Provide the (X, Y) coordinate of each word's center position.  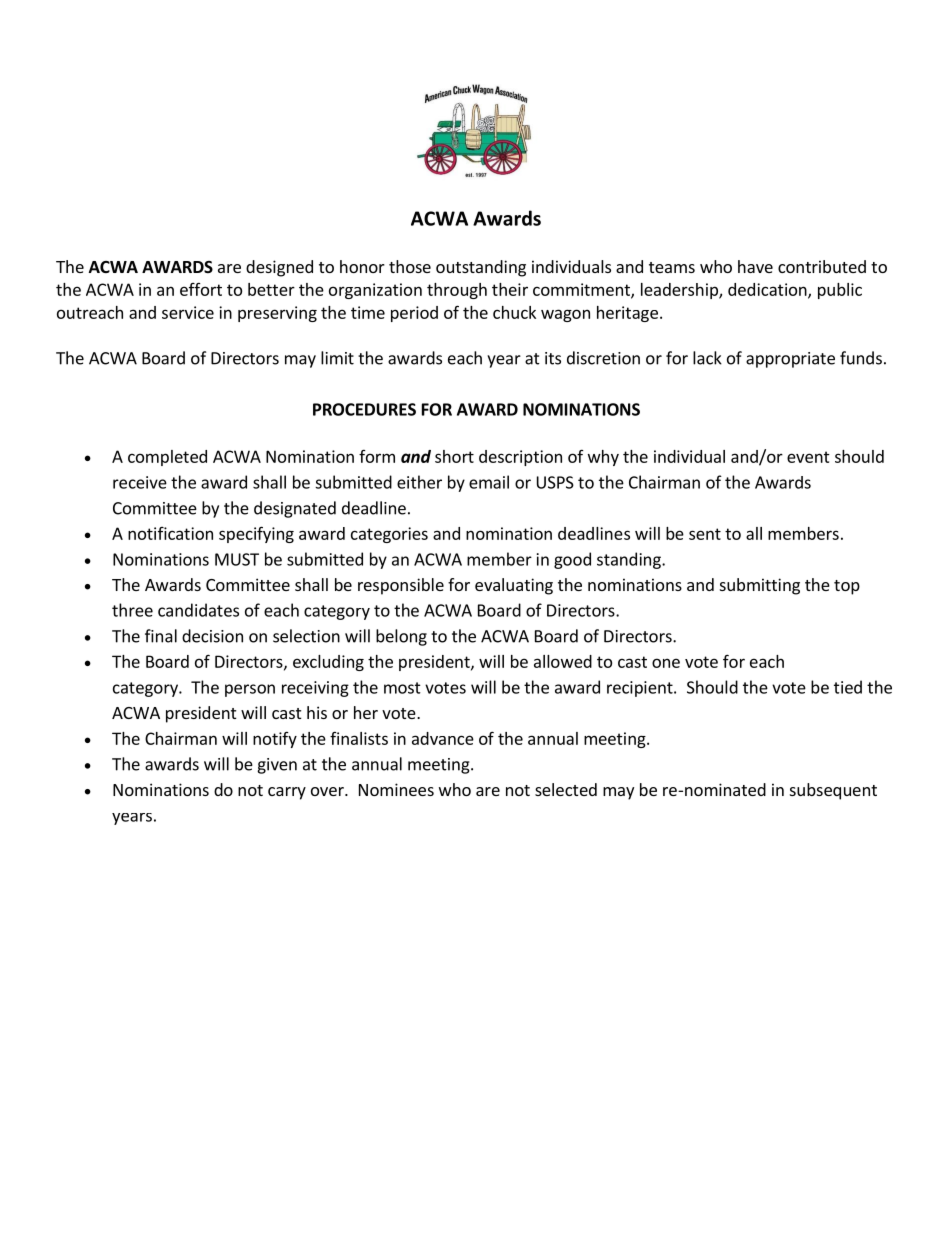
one (666, 663)
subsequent (833, 791)
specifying (256, 534)
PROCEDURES (364, 409)
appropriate (790, 360)
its (553, 358)
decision (212, 636)
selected (566, 789)
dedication (768, 290)
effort (201, 289)
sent (705, 534)
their (510, 289)
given (277, 766)
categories (389, 535)
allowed (563, 661)
